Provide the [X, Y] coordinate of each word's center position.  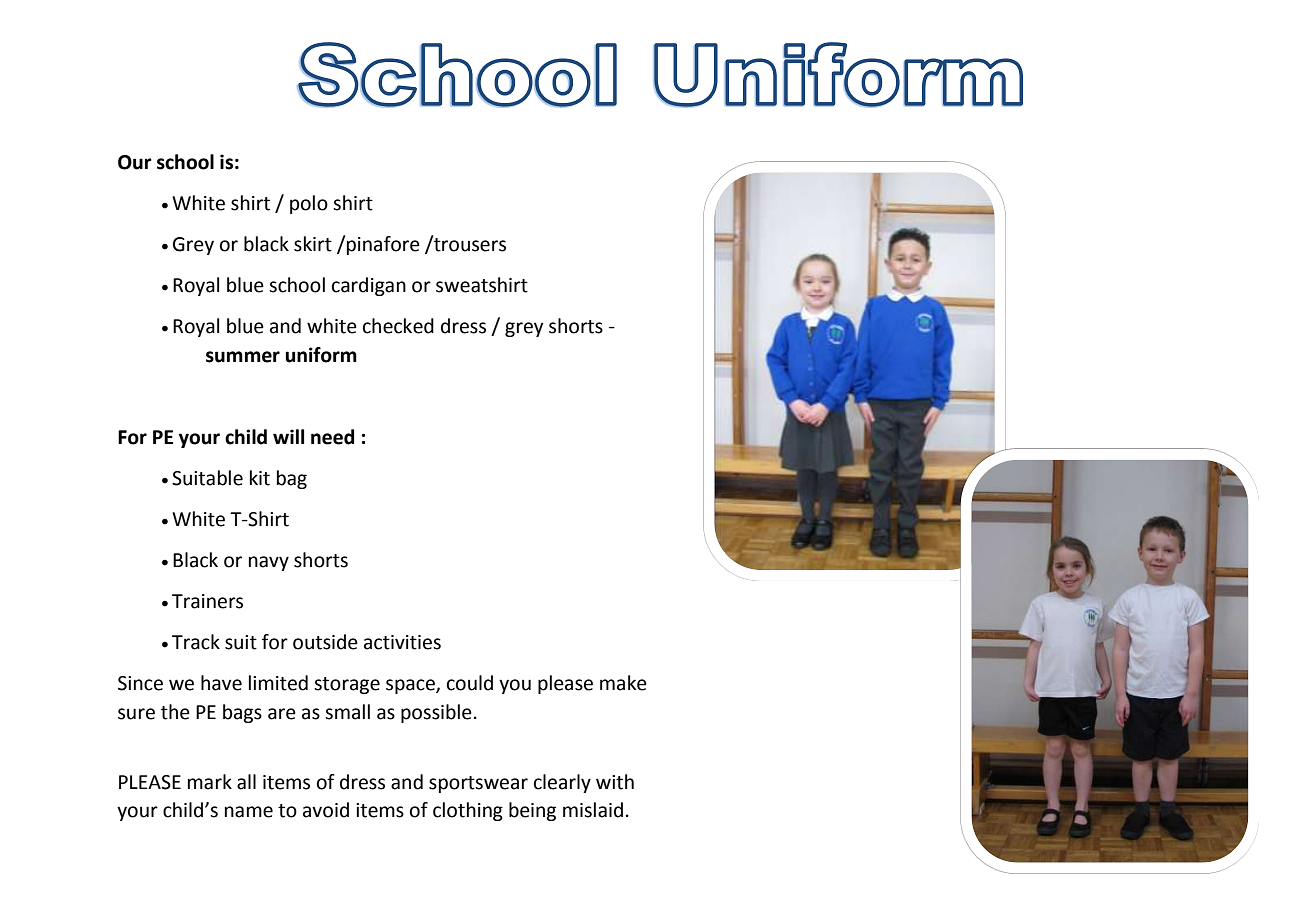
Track [196, 642]
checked [398, 326]
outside [325, 642]
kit [260, 478]
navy [269, 563]
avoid [326, 810]
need [332, 437]
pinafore [383, 245]
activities [402, 642]
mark [210, 782]
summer [243, 357]
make [623, 683]
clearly [562, 783]
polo [309, 204]
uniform [321, 355]
